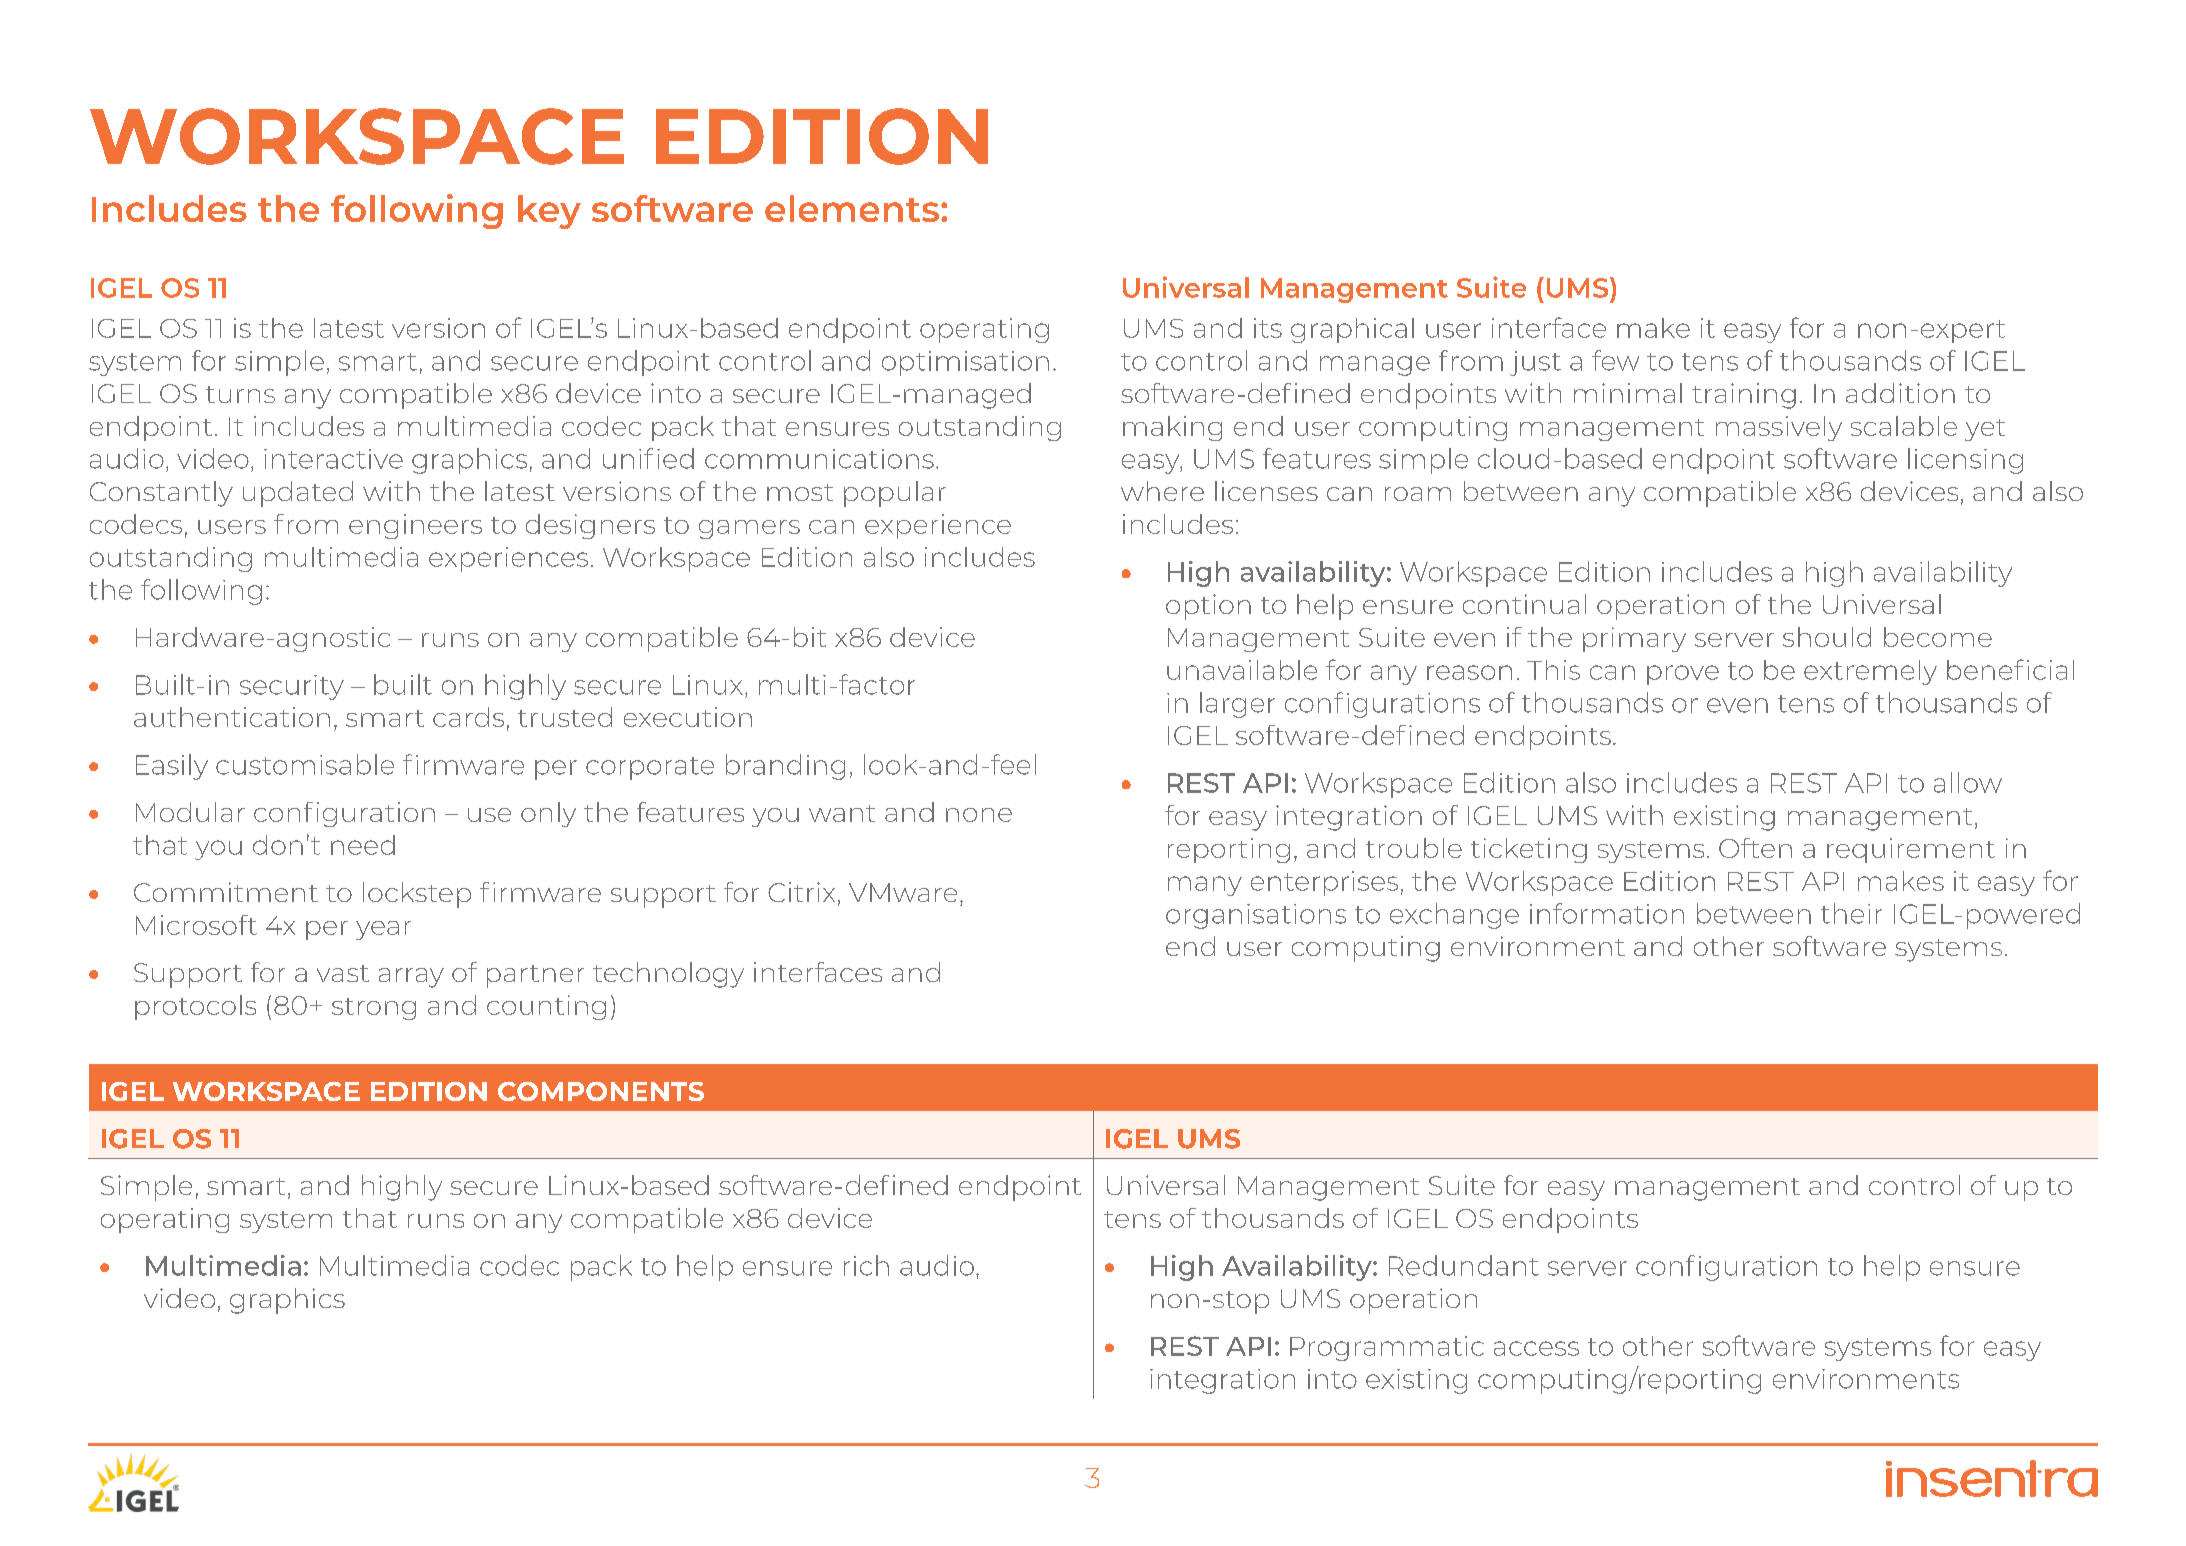  What do you see at coordinates (1615, 360) in the screenshot?
I see `few` at bounding box center [1615, 360].
